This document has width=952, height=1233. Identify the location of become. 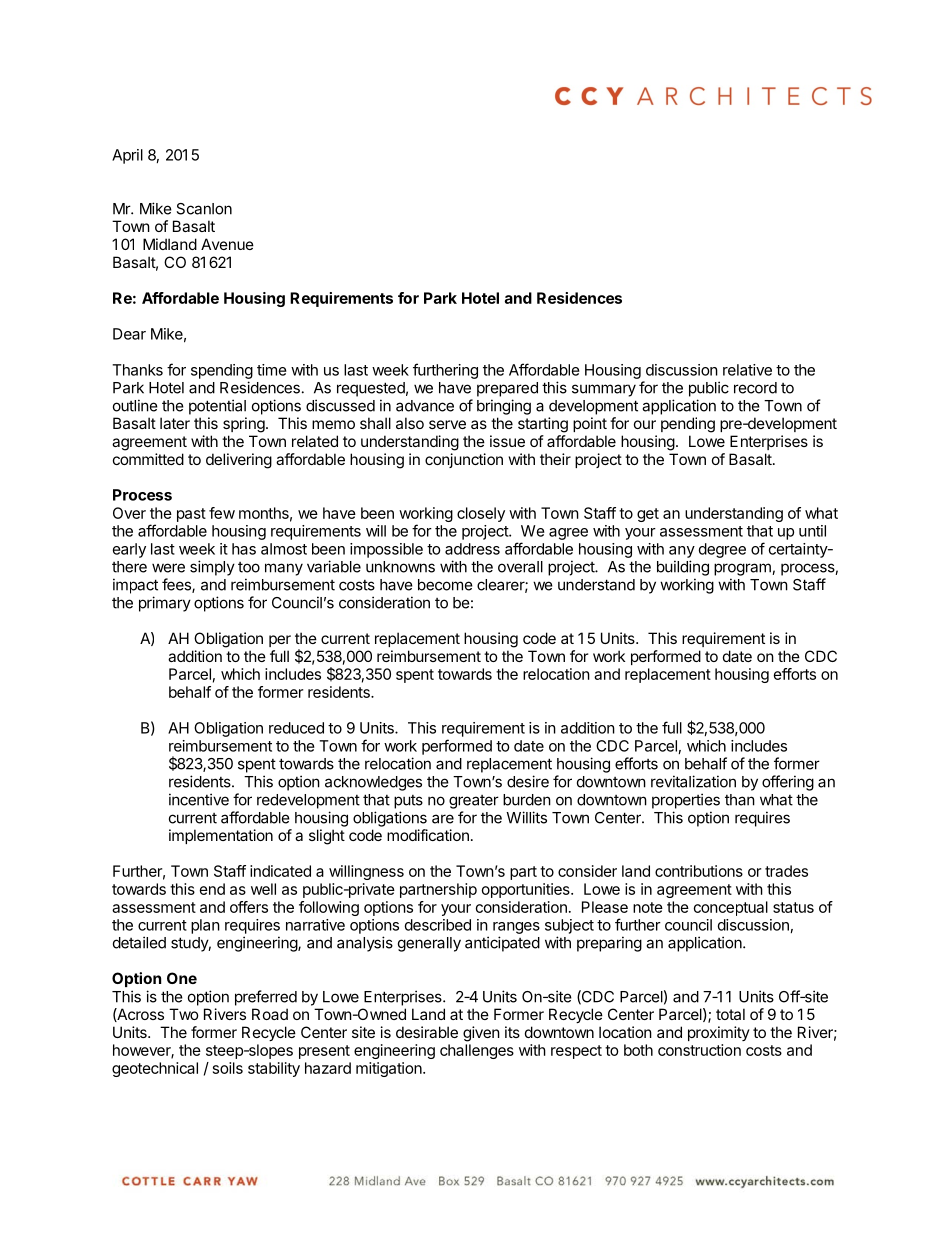
(445, 585).
